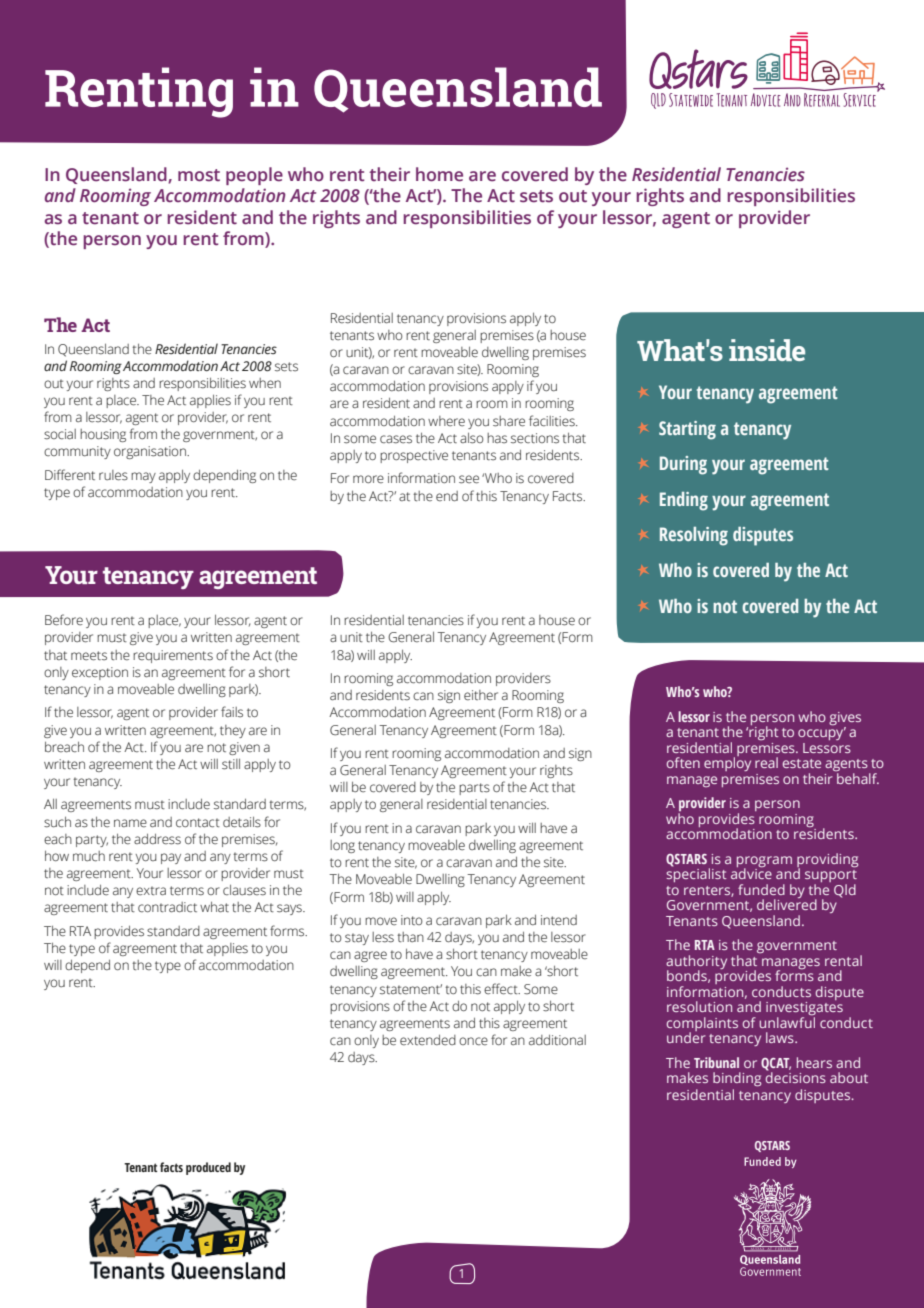 This image has height=1308, width=924. Describe the element at coordinates (473, 1041) in the image. I see `once` at that location.
